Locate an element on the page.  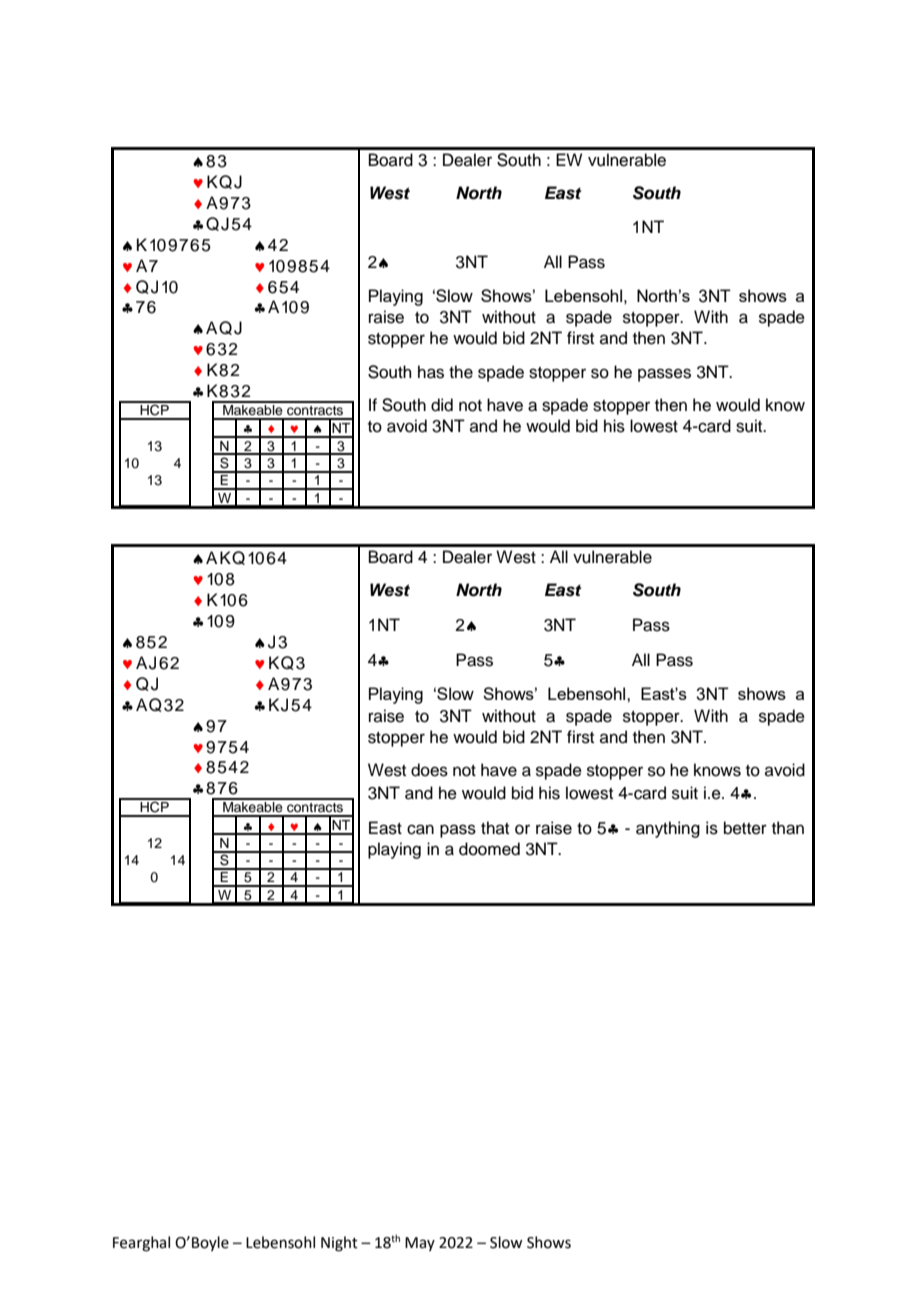
can is located at coordinates (420, 829).
